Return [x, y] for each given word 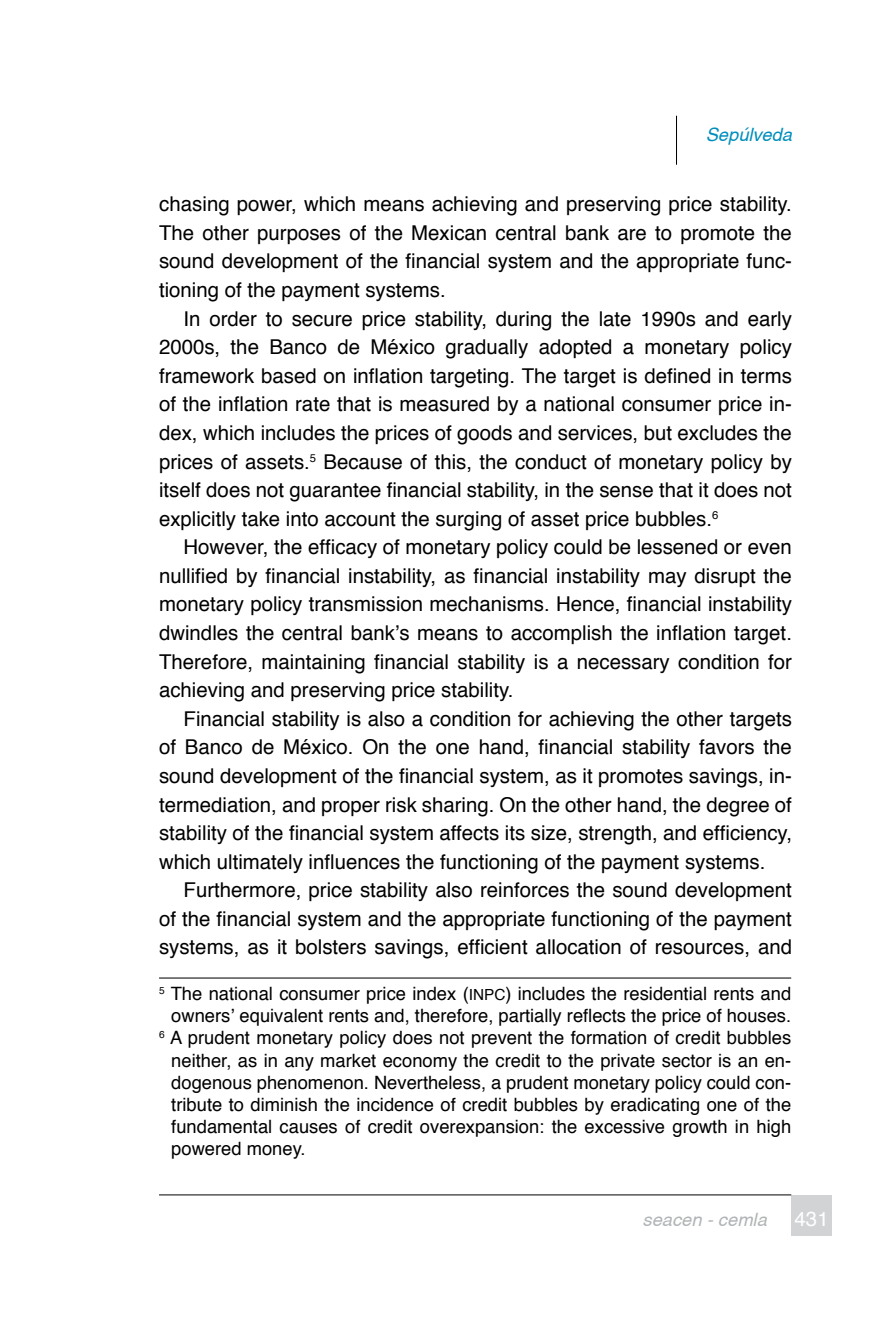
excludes [718, 433]
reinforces [525, 890]
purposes [299, 236]
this [450, 462]
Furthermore [240, 890]
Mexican [449, 233]
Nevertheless [429, 1082]
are [632, 235]
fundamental [221, 1127]
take [261, 519]
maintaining [313, 664]
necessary [624, 665]
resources [700, 949]
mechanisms [488, 604]
